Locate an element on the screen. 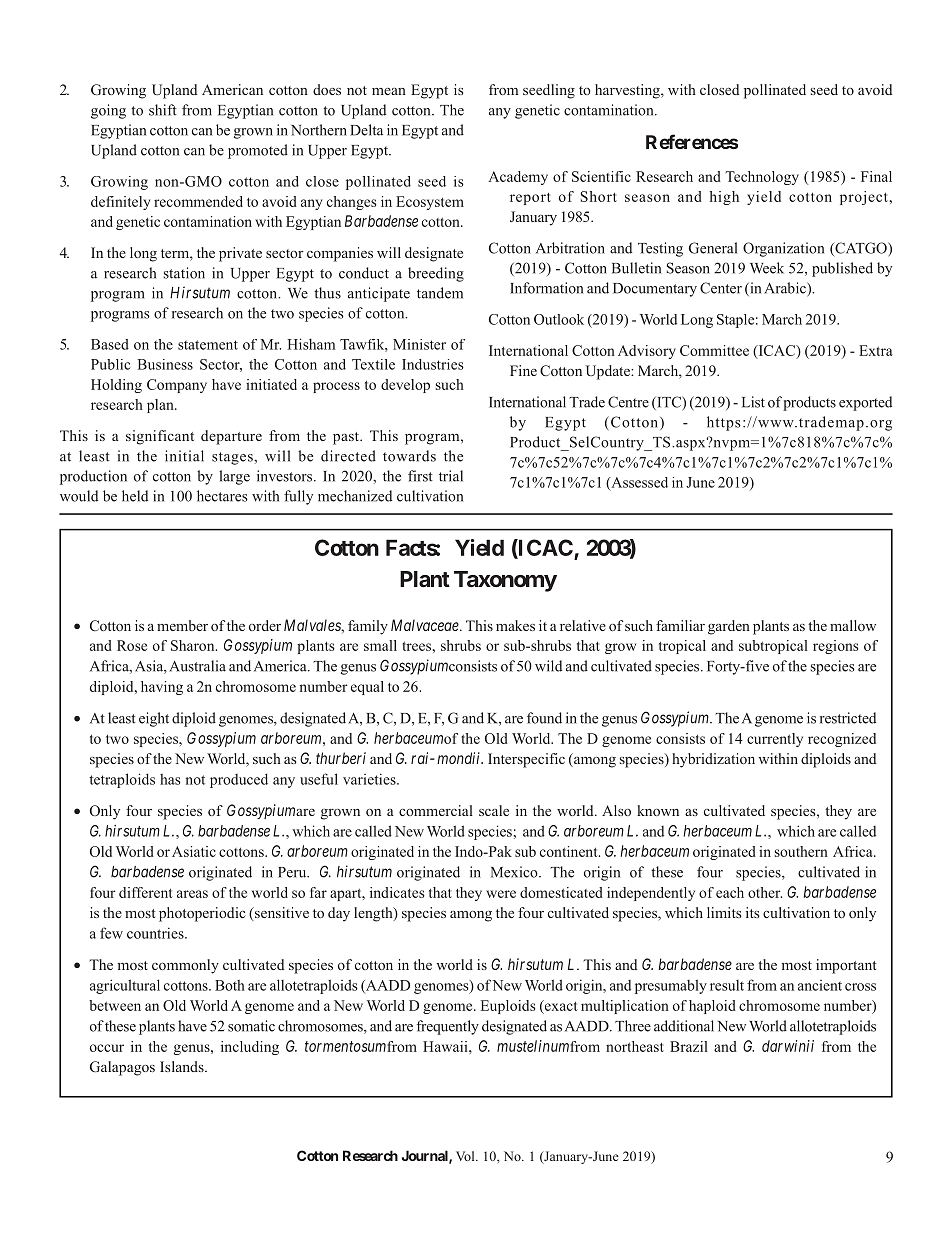  Business is located at coordinates (165, 364).
